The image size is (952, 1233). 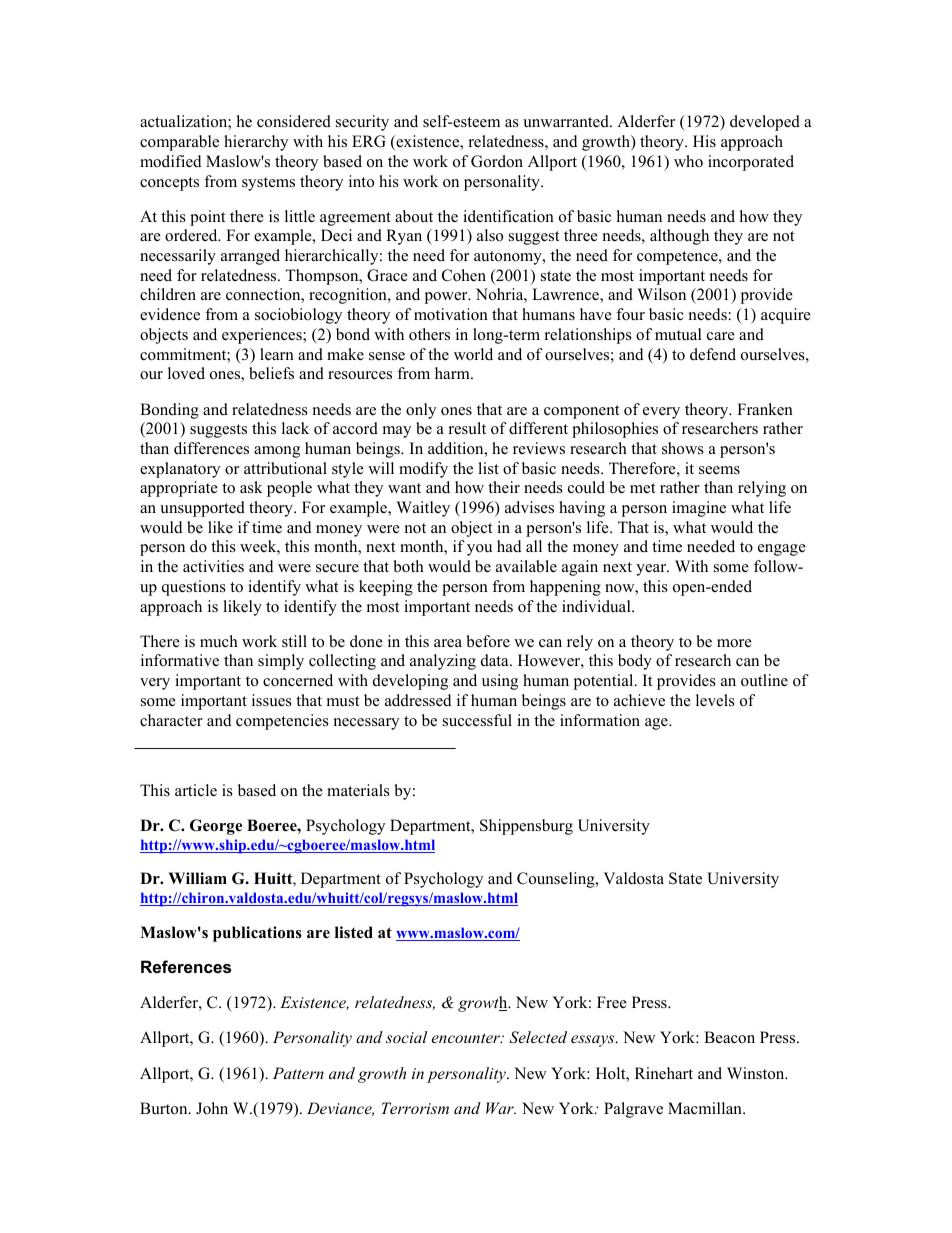 I want to click on hierarchy, so click(x=256, y=143).
